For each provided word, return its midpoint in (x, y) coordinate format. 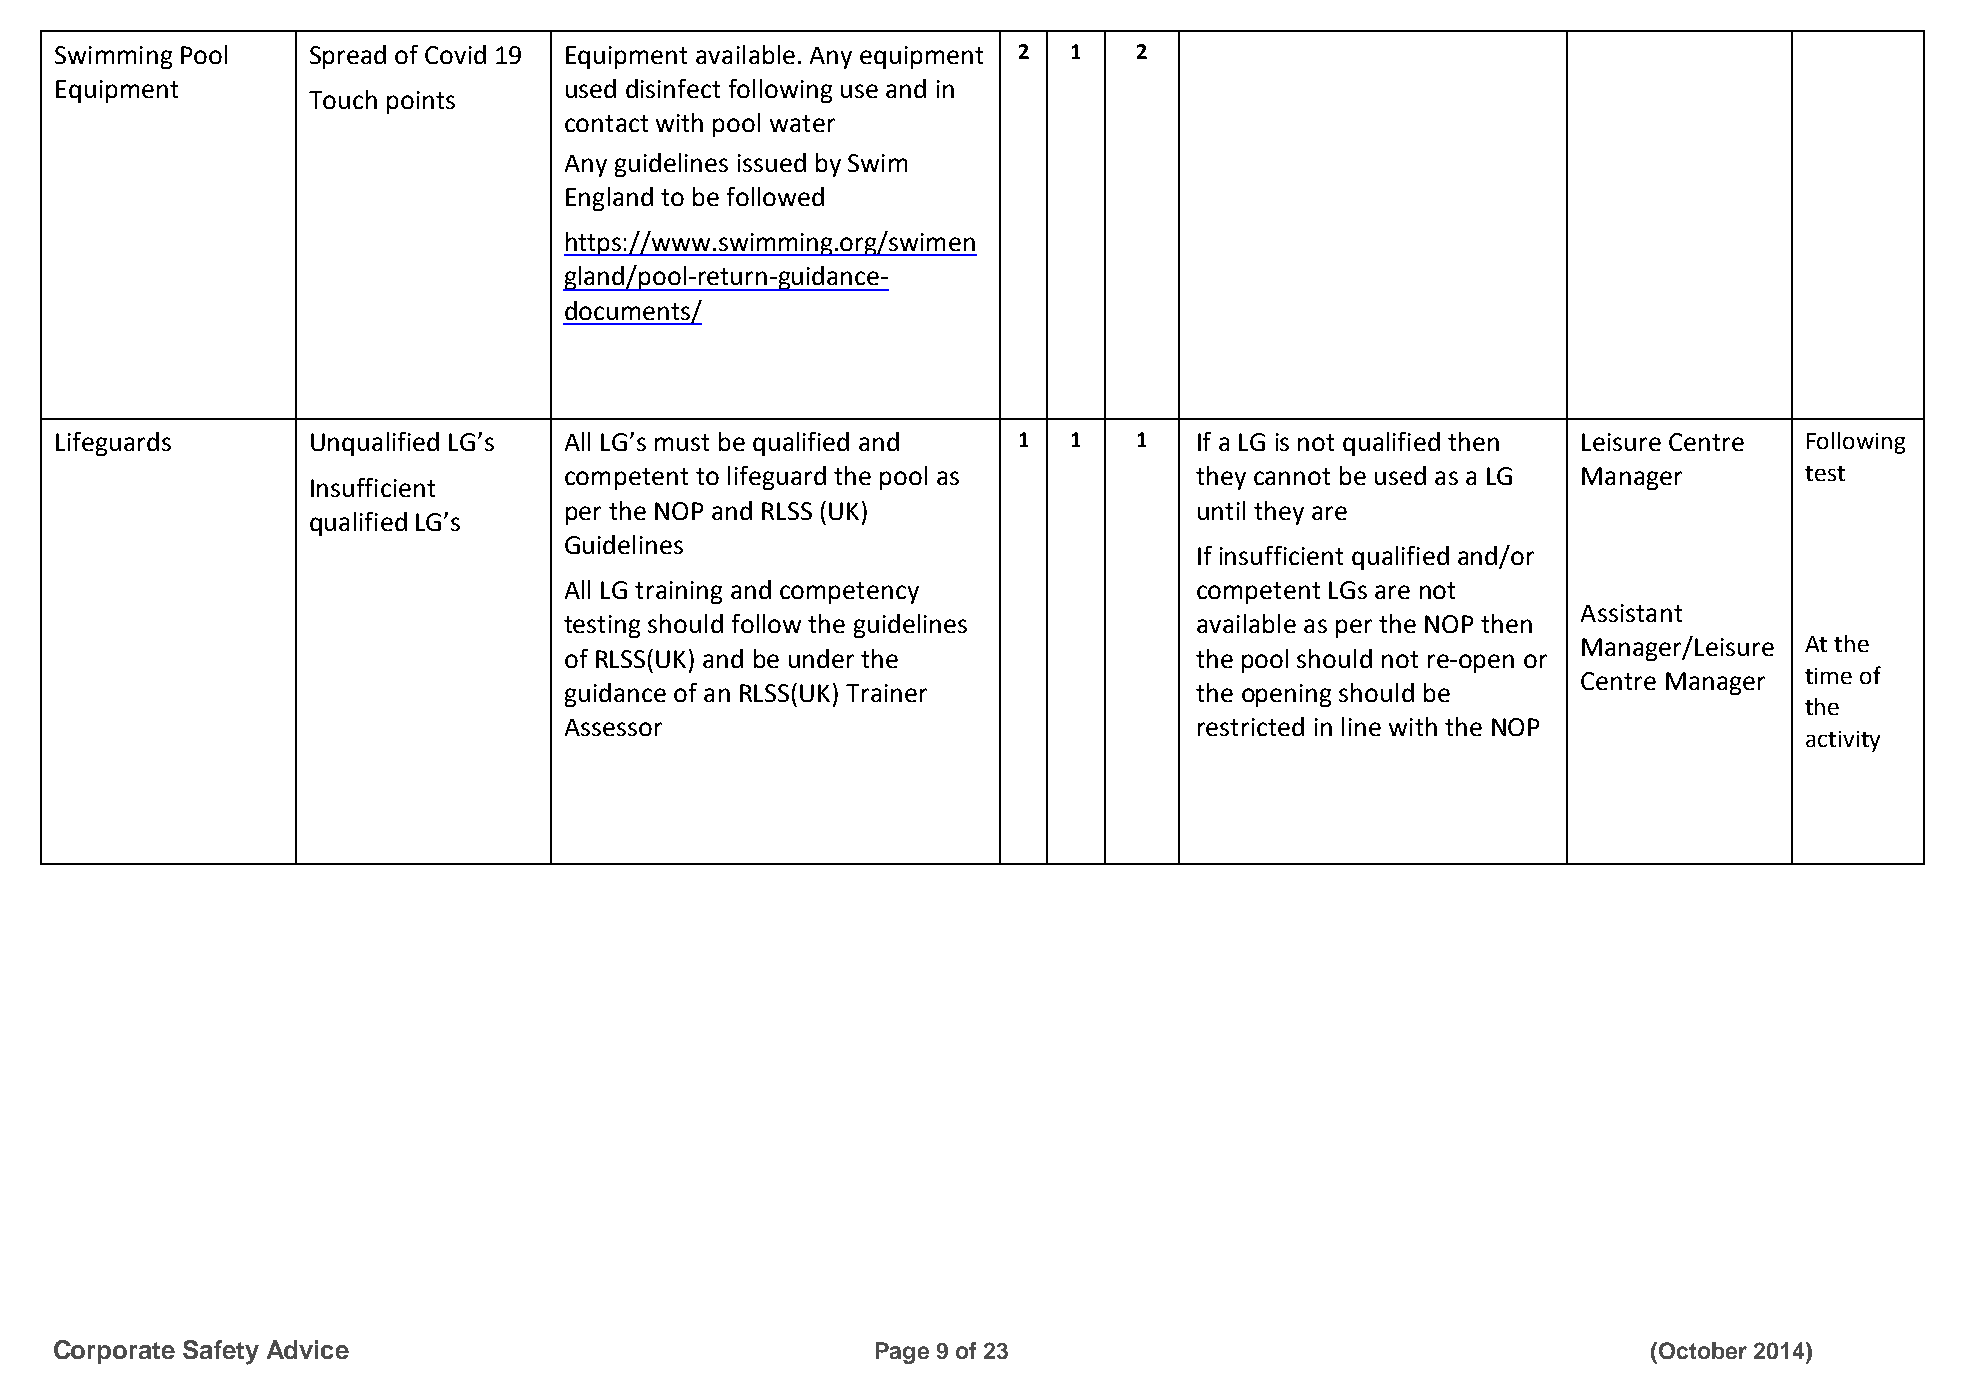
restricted (1251, 726)
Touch (343, 99)
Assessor (613, 727)
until (1221, 510)
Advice (308, 1349)
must (682, 442)
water (802, 123)
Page (902, 1353)
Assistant (1631, 613)
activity (1843, 741)
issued (772, 162)
